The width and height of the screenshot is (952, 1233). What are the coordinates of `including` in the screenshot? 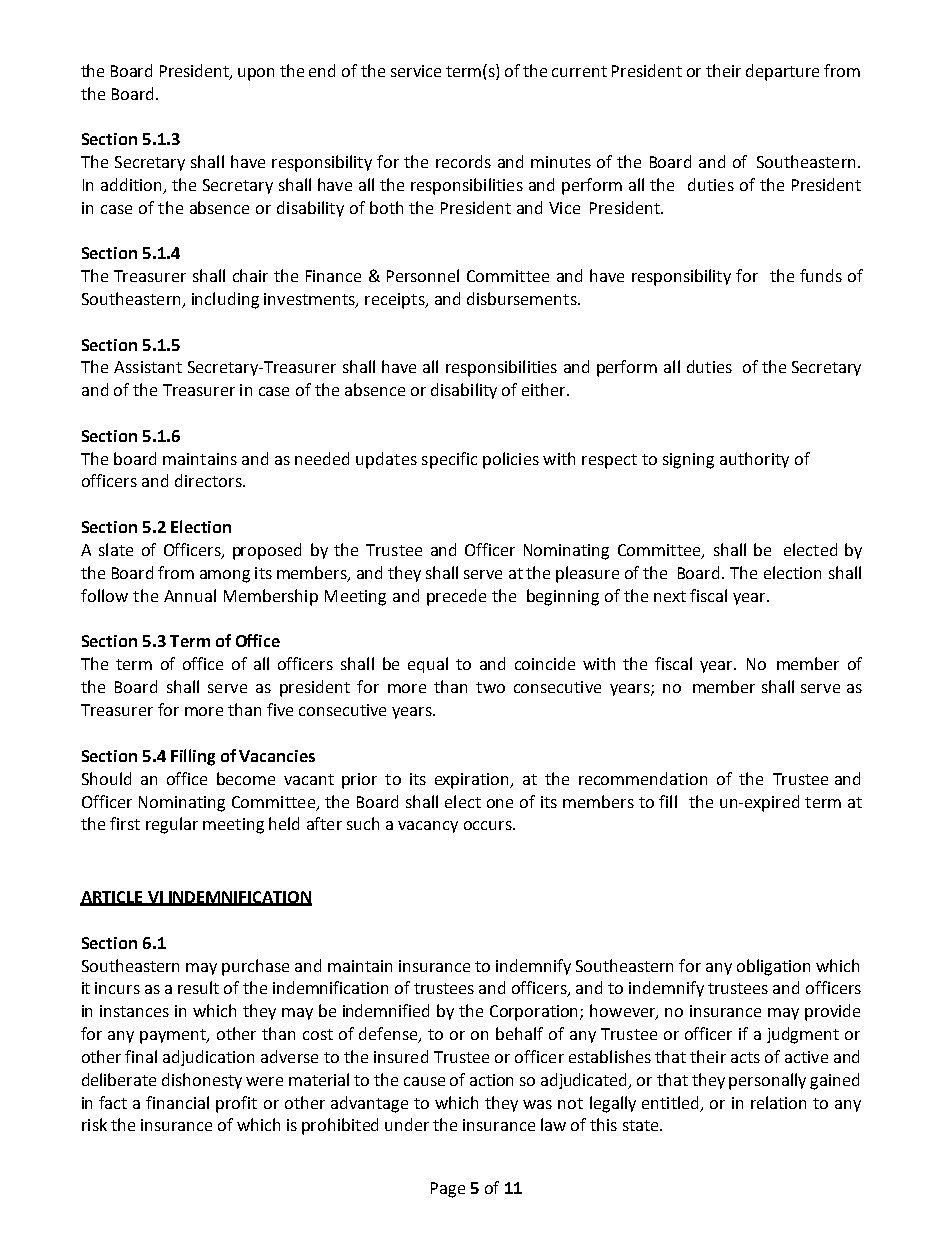 It's located at (225, 300).
